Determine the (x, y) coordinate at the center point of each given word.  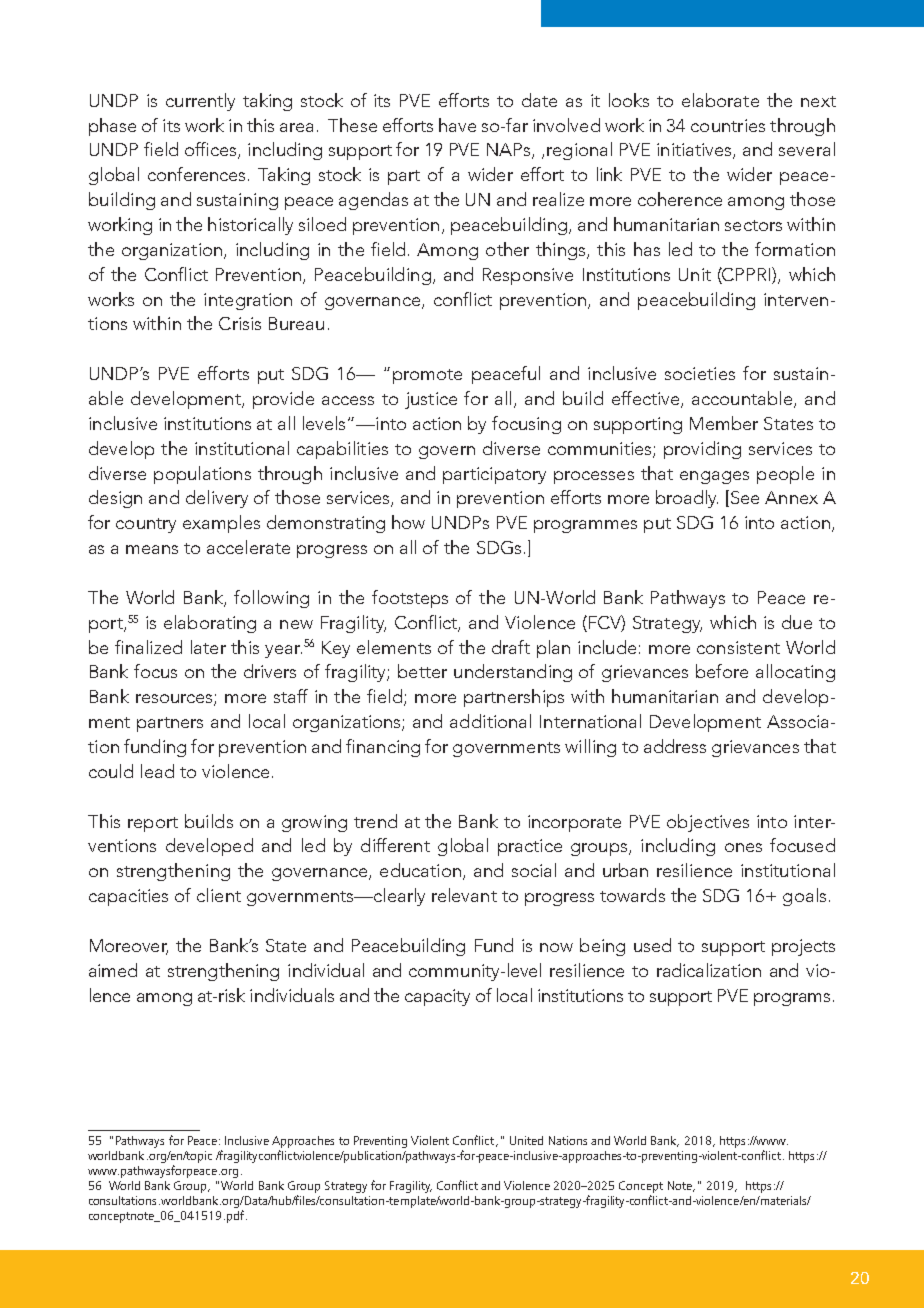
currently (200, 102)
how (408, 522)
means (152, 549)
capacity (437, 997)
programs (792, 999)
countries (728, 125)
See (743, 498)
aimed (113, 970)
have (457, 125)
